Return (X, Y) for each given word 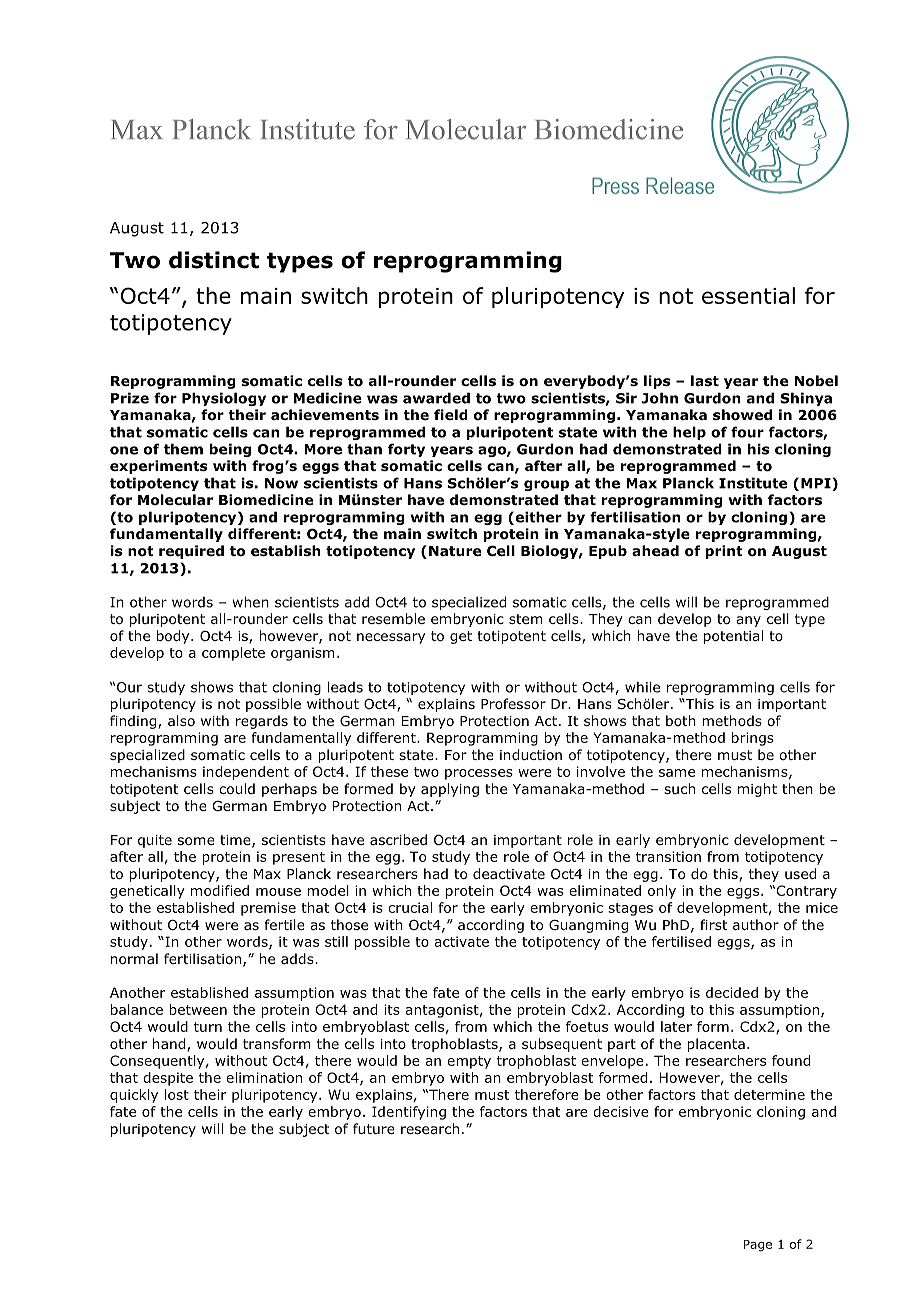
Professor (513, 703)
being (230, 450)
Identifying (409, 1113)
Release (680, 185)
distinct (214, 260)
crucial (410, 907)
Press (615, 185)
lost (177, 1094)
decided (732, 992)
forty (406, 450)
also (181, 720)
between (198, 1009)
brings (753, 739)
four (747, 432)
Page (758, 1246)
